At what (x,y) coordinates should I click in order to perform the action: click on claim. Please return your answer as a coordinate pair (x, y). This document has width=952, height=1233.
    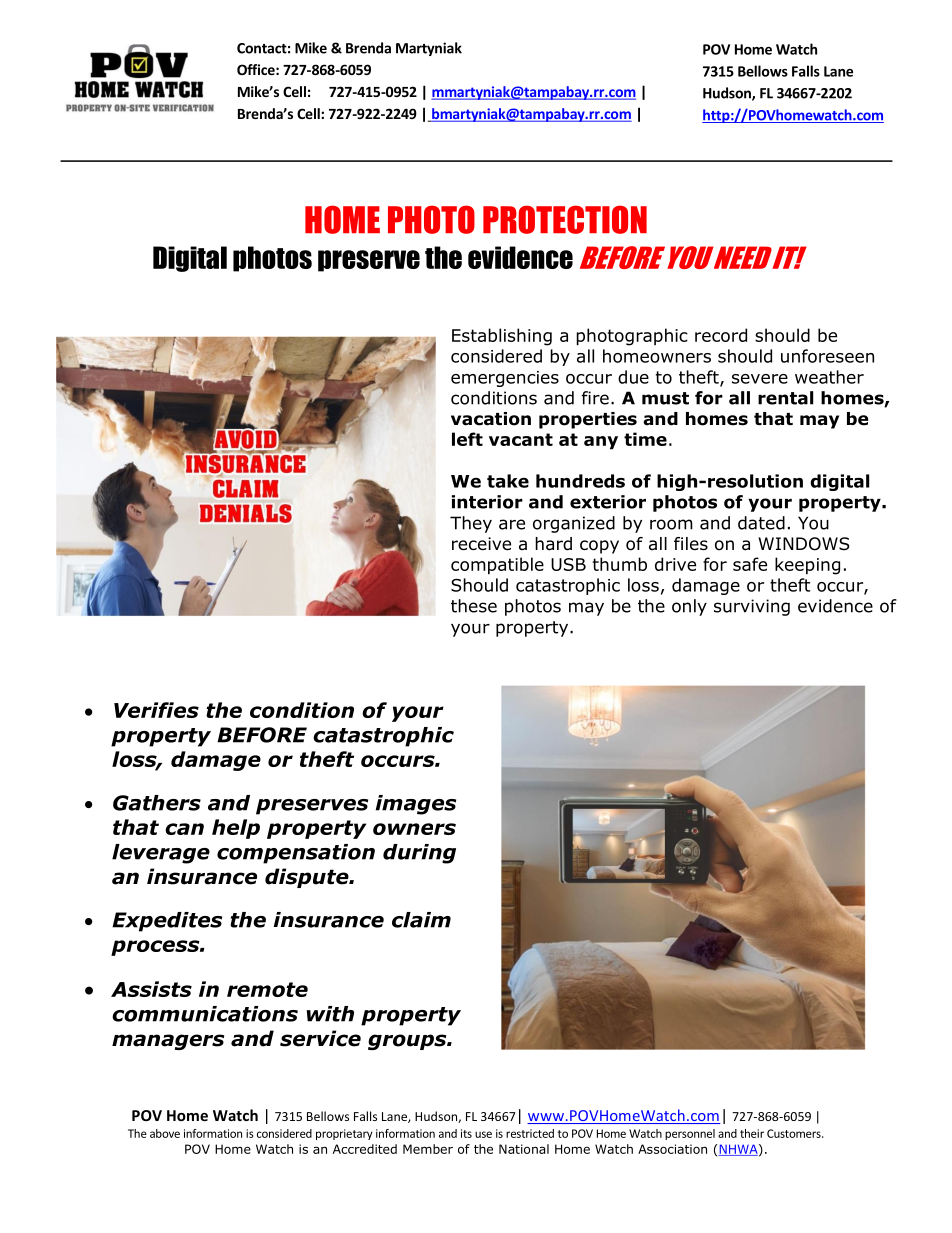
    Looking at the image, I should click on (421, 920).
